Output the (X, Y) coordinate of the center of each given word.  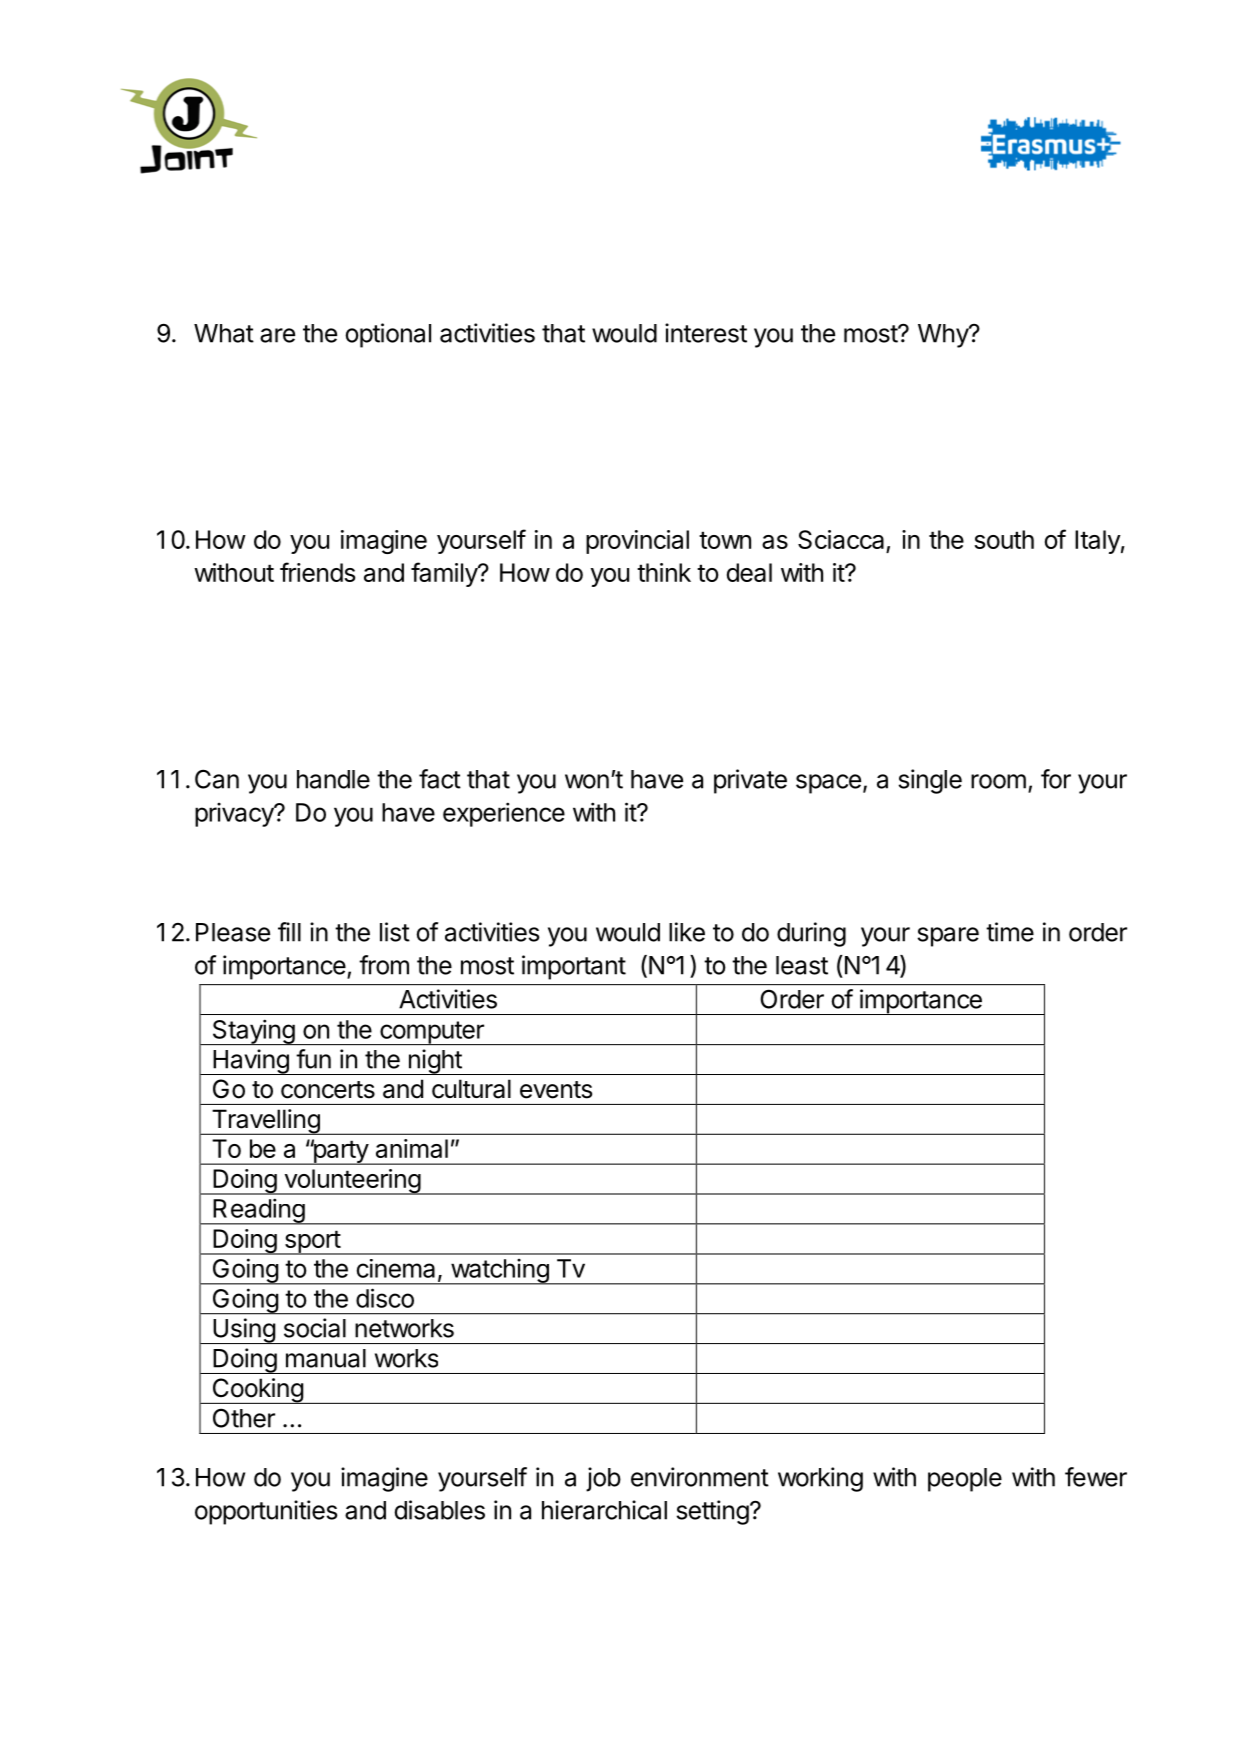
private (750, 781)
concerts (328, 1090)
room (998, 781)
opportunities (266, 1512)
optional (388, 335)
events (556, 1090)
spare (948, 937)
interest (706, 333)
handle (333, 779)
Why (944, 336)
